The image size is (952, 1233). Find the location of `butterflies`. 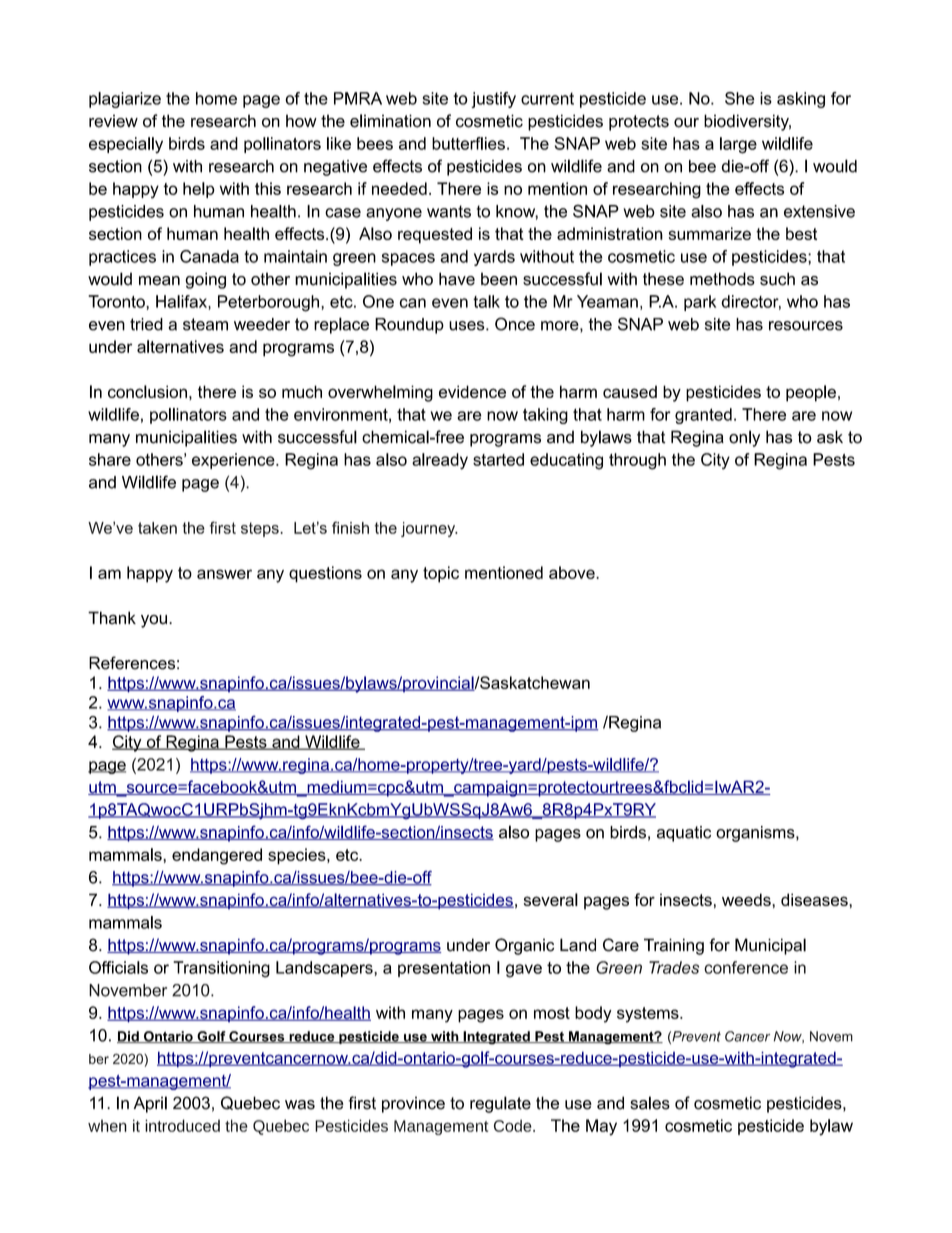

butterflies is located at coordinates (468, 143).
